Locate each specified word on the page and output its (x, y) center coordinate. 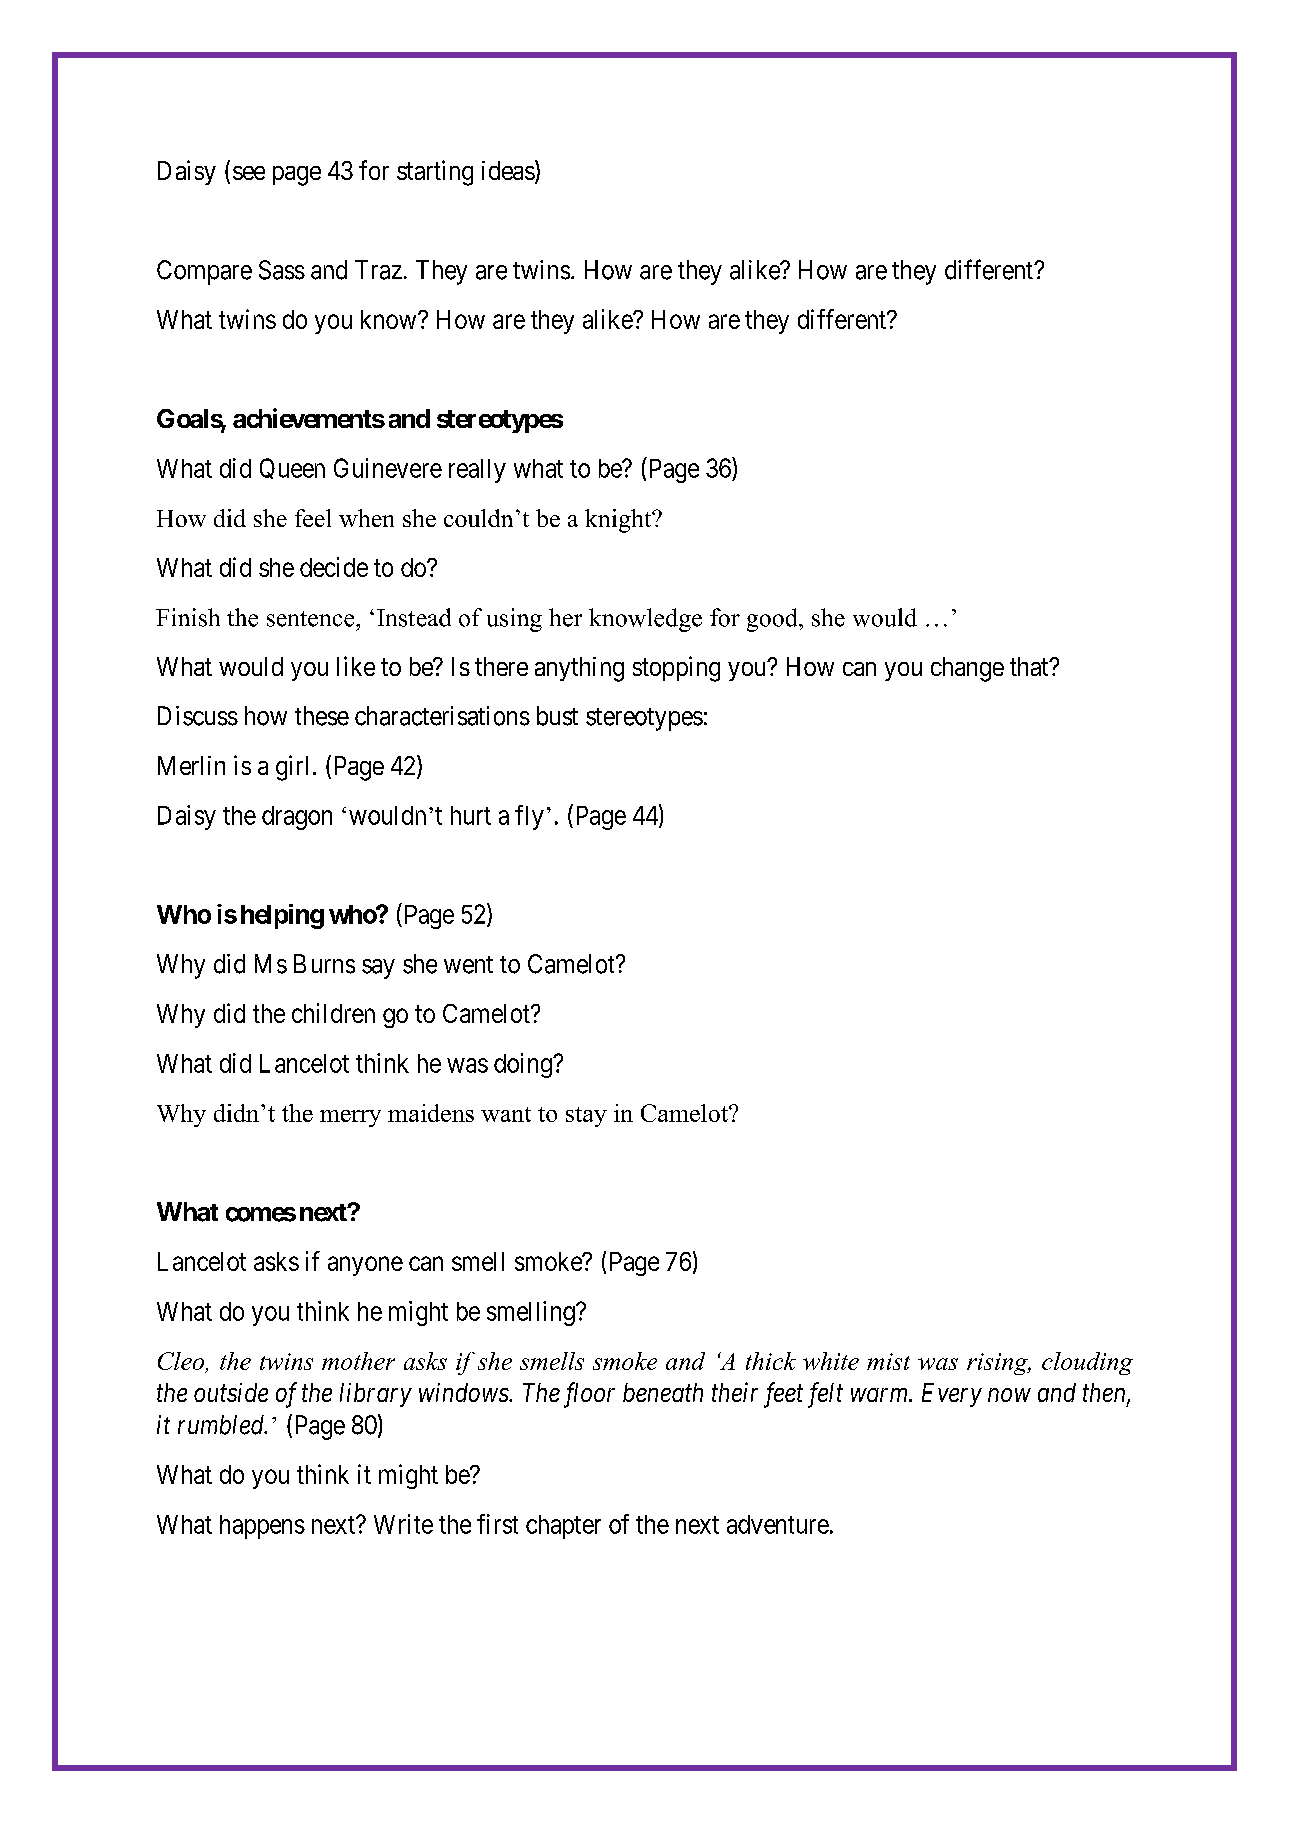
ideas (508, 170)
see (249, 173)
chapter (563, 1527)
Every (952, 1395)
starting (435, 173)
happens (262, 1527)
